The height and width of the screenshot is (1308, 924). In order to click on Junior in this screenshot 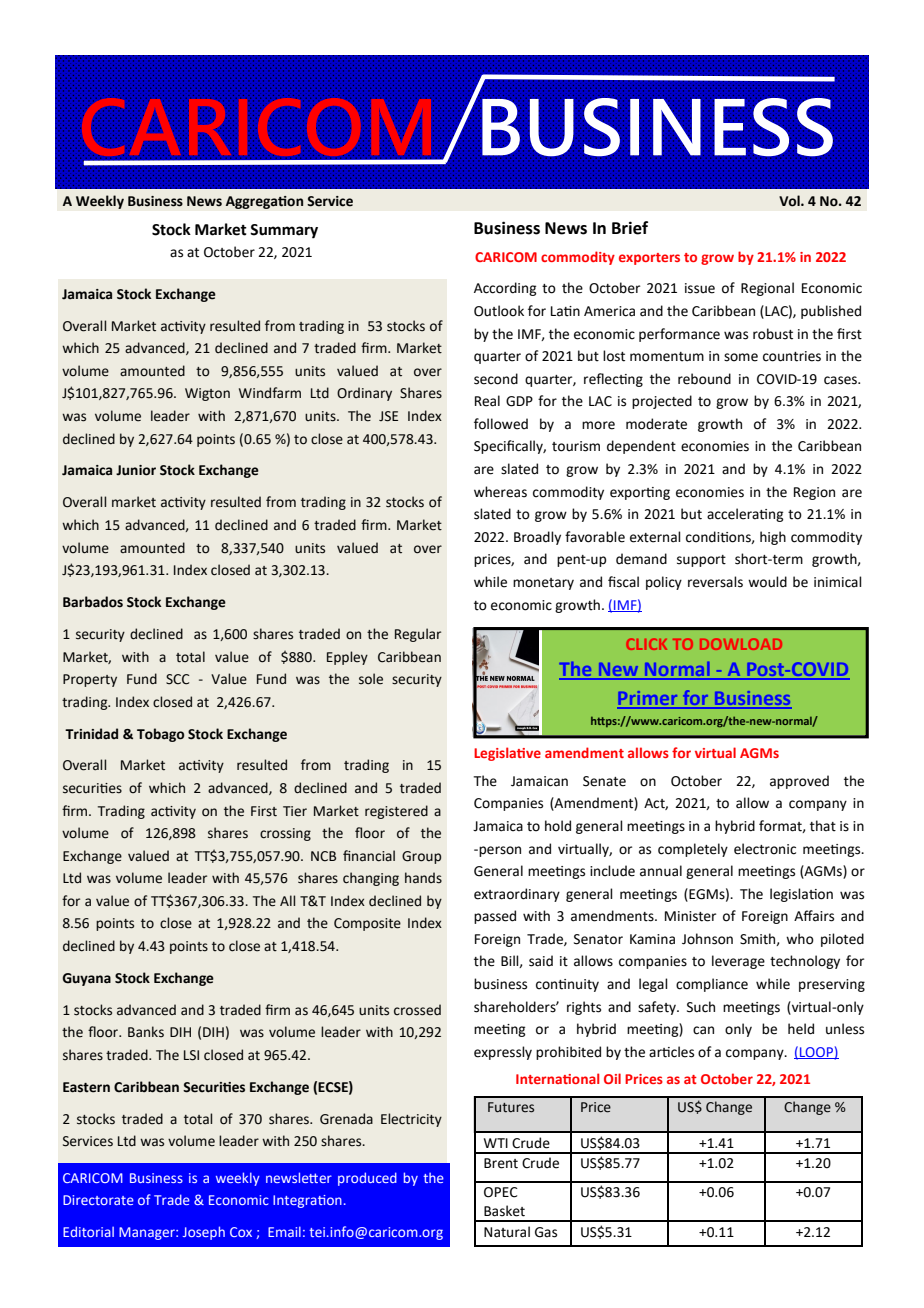, I will do `click(136, 470)`.
